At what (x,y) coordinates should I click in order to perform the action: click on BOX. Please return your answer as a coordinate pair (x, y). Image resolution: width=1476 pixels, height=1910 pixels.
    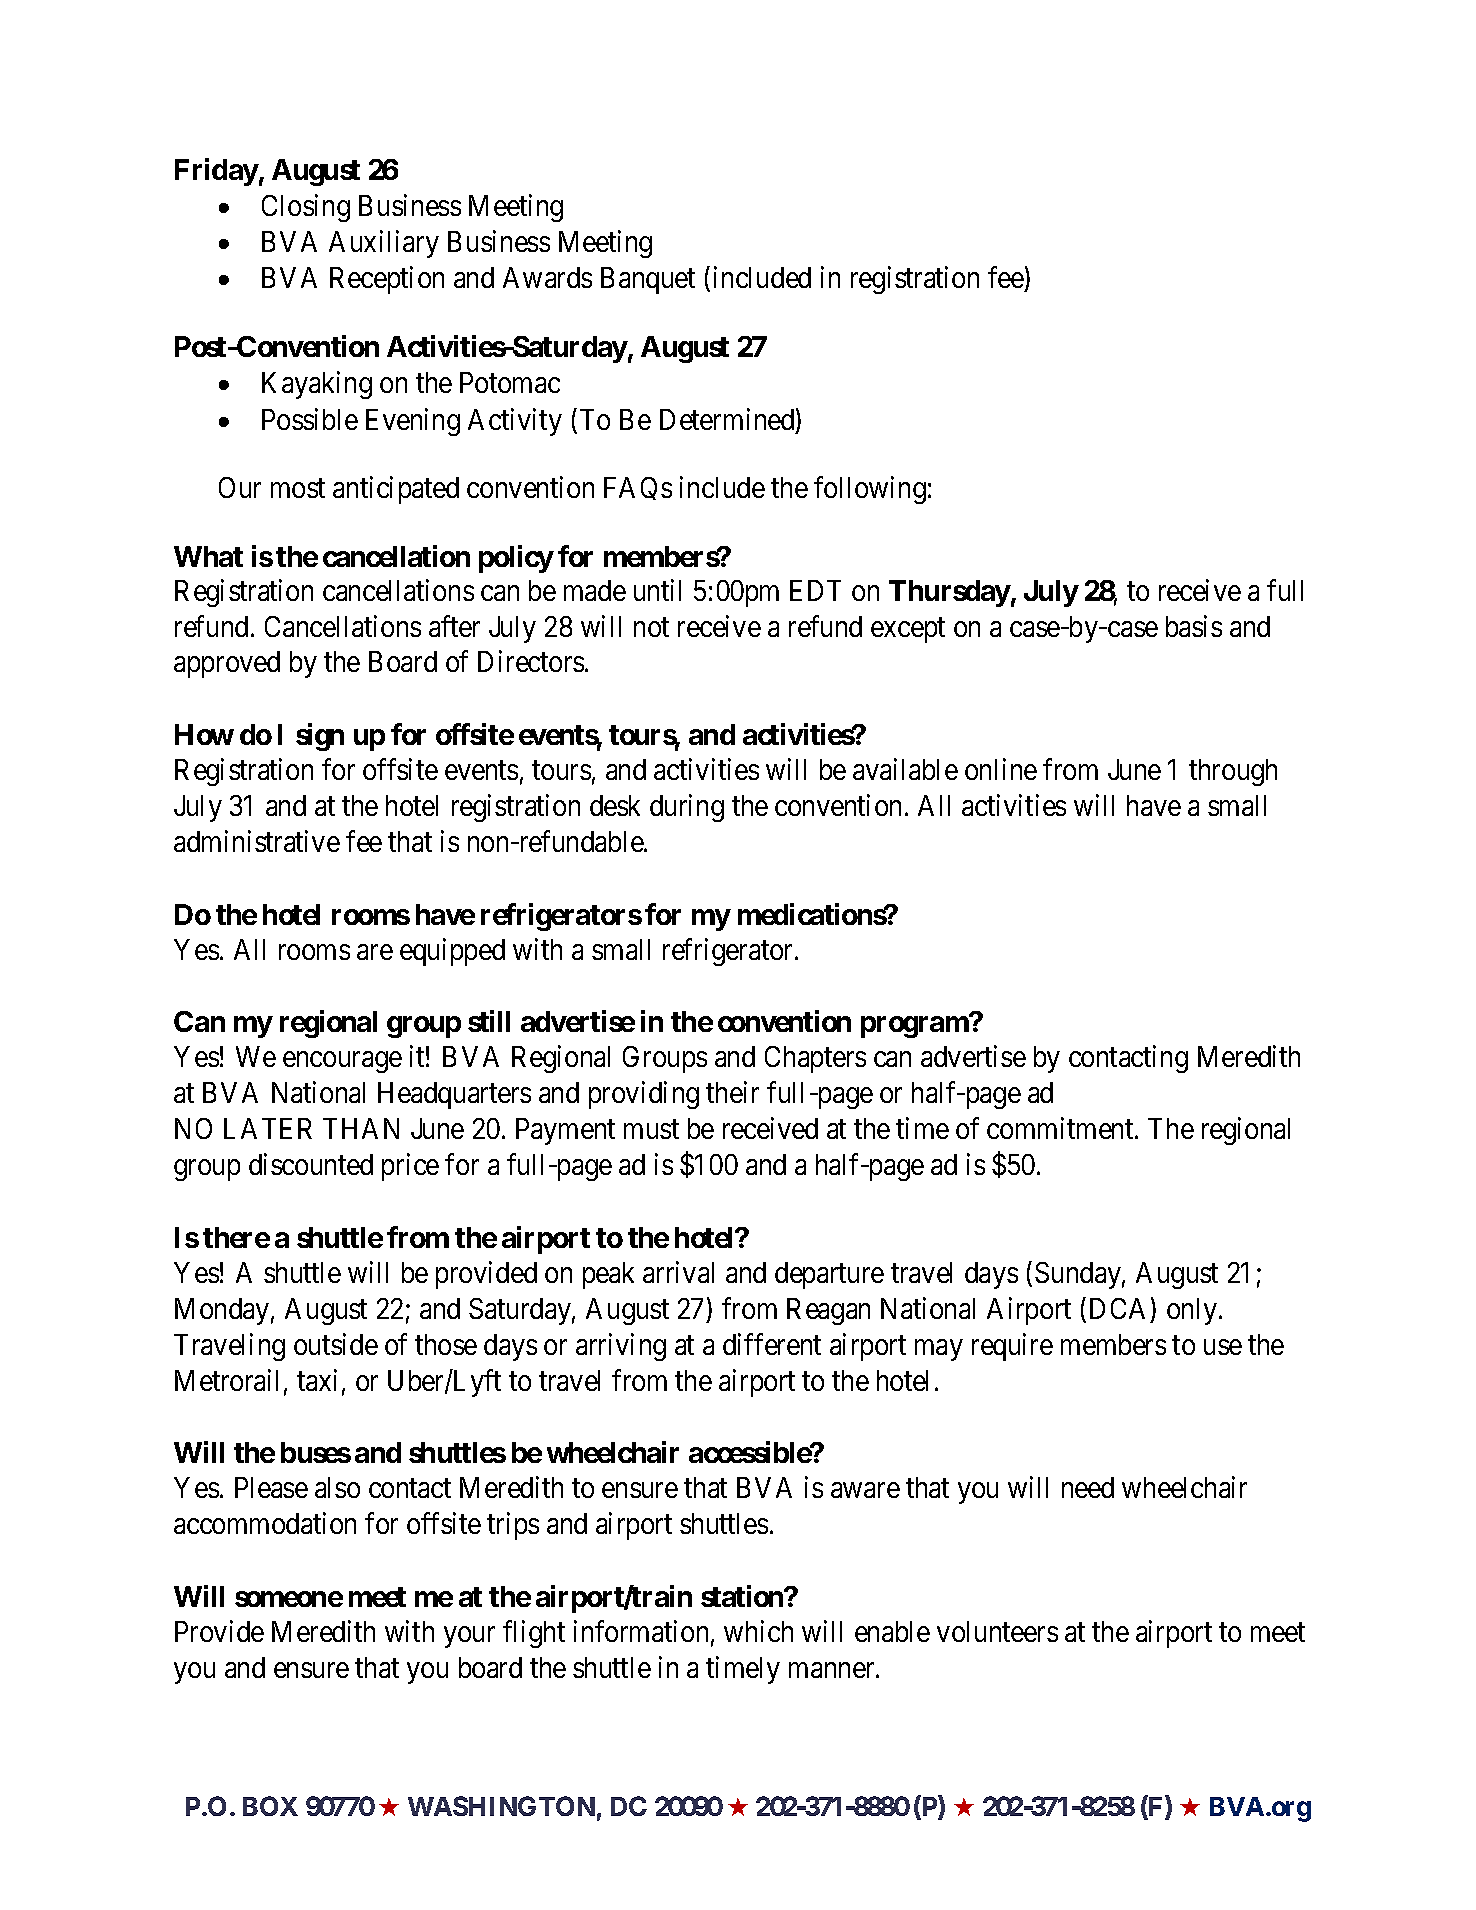
    Looking at the image, I should click on (270, 1806).
